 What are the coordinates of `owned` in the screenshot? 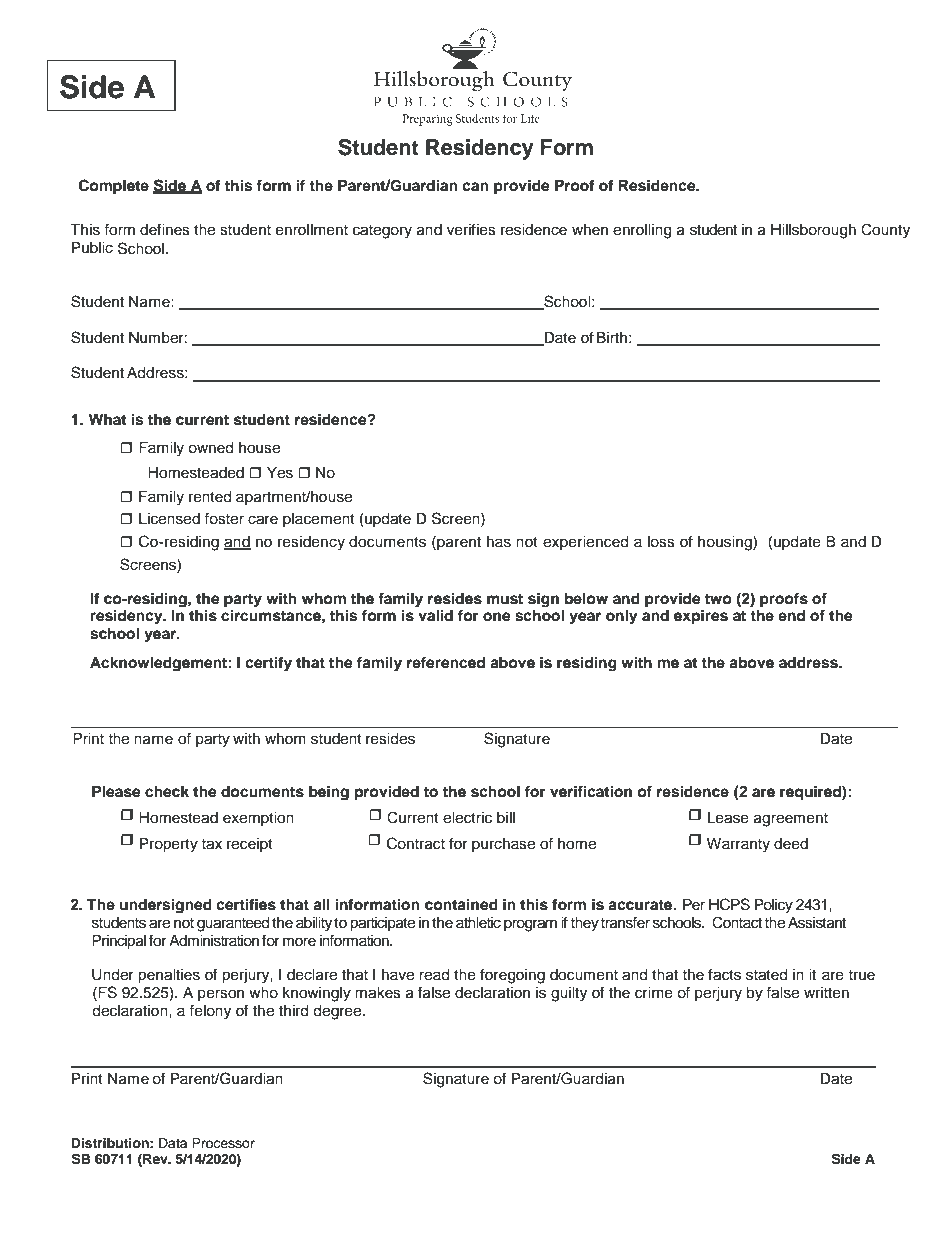 It's located at (210, 448).
